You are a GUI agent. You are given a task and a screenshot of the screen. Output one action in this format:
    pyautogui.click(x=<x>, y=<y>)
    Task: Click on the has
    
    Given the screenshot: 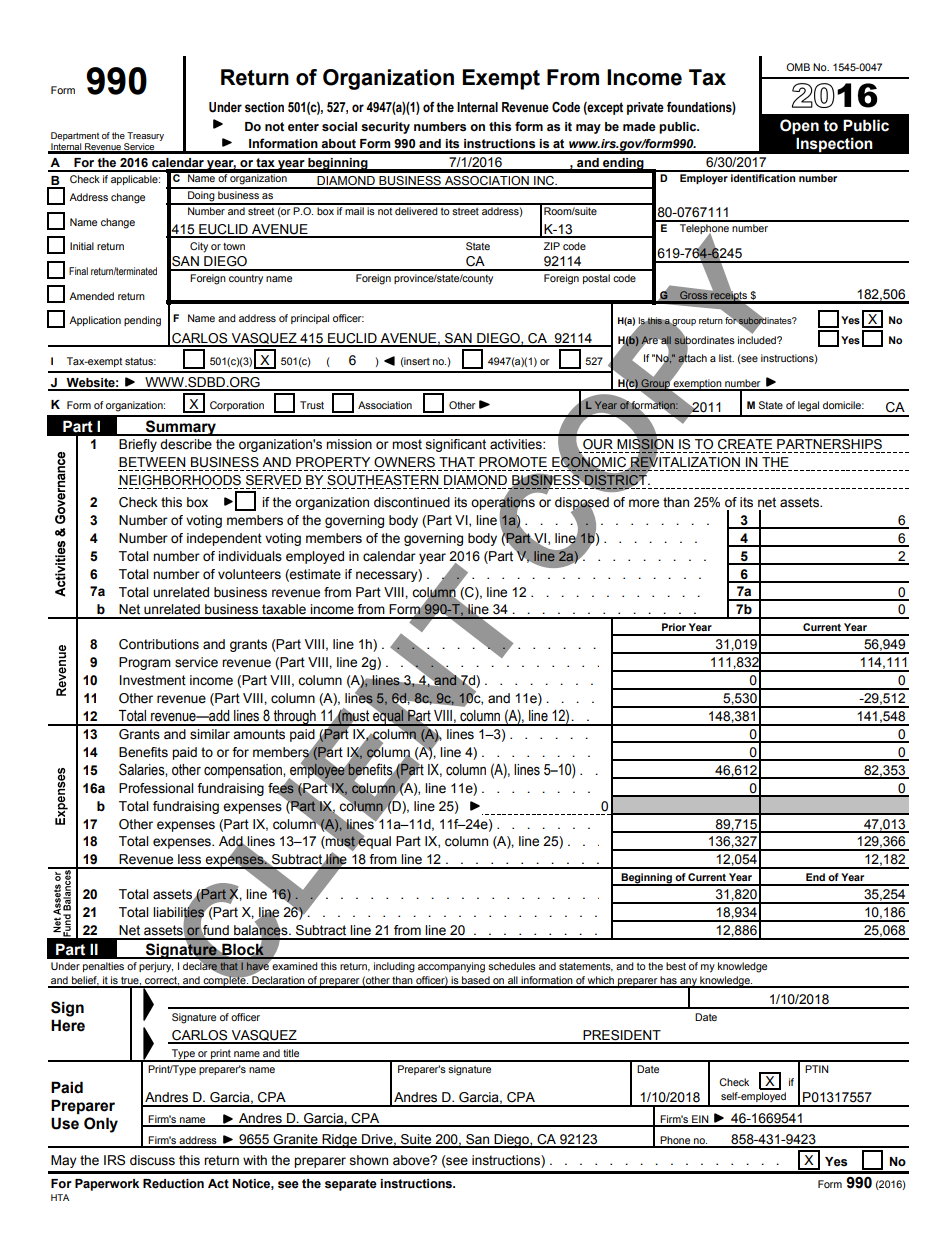 What is the action you would take?
    pyautogui.click(x=669, y=981)
